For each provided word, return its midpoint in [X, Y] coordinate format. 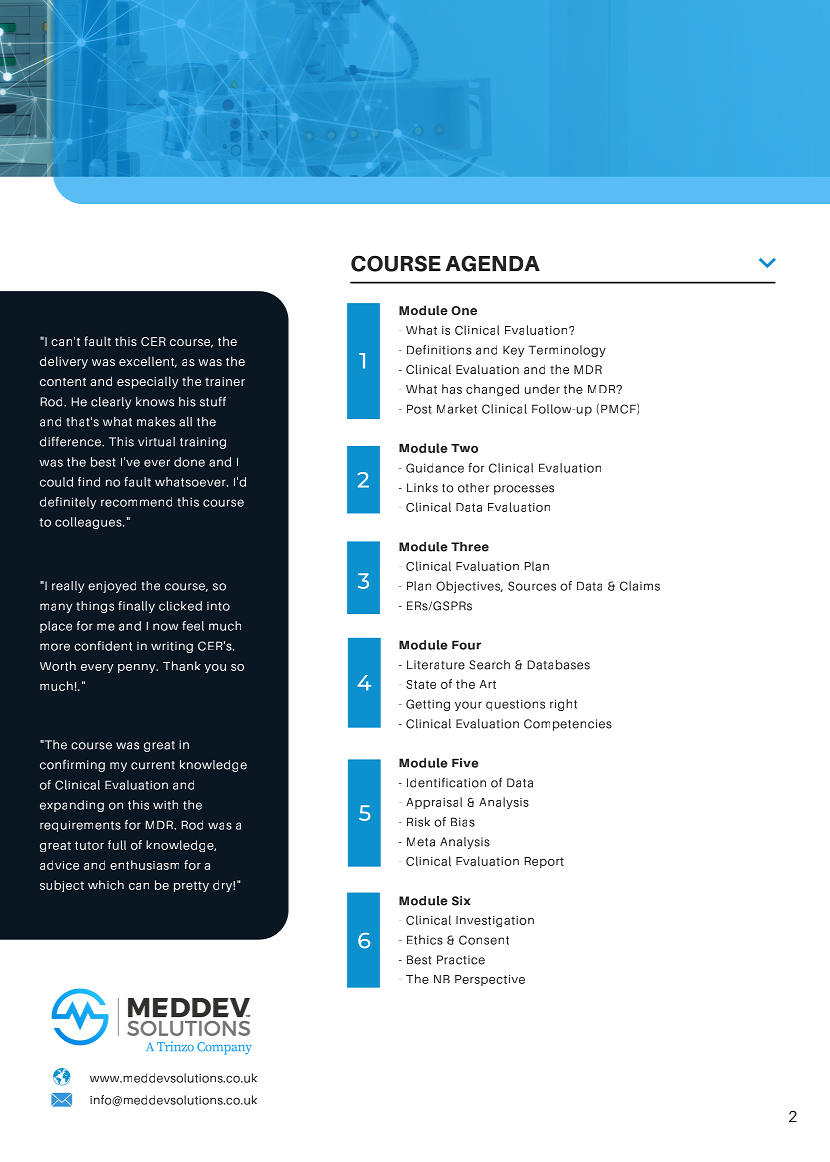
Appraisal [434, 803]
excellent [148, 362]
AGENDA [492, 263]
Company [224, 1048]
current [153, 765]
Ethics [425, 940]
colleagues [89, 523]
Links [422, 488]
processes [524, 490]
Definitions [439, 350]
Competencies [568, 725]
